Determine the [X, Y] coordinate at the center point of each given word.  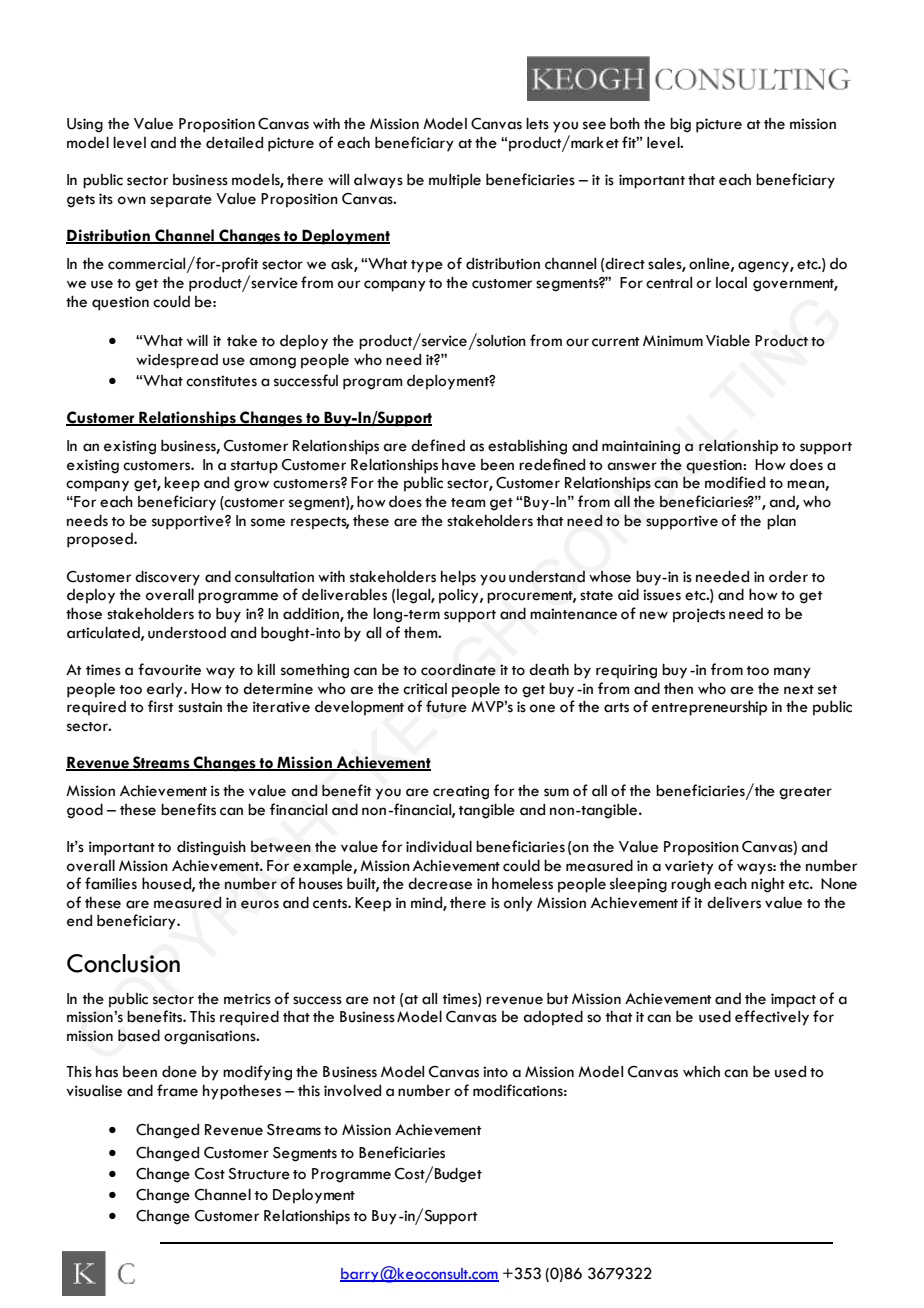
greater [805, 793]
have [459, 465]
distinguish [211, 848]
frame [177, 1090]
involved [352, 1090]
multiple [455, 181]
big [680, 125]
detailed [234, 142]
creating [461, 792]
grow [251, 486]
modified [735, 482]
